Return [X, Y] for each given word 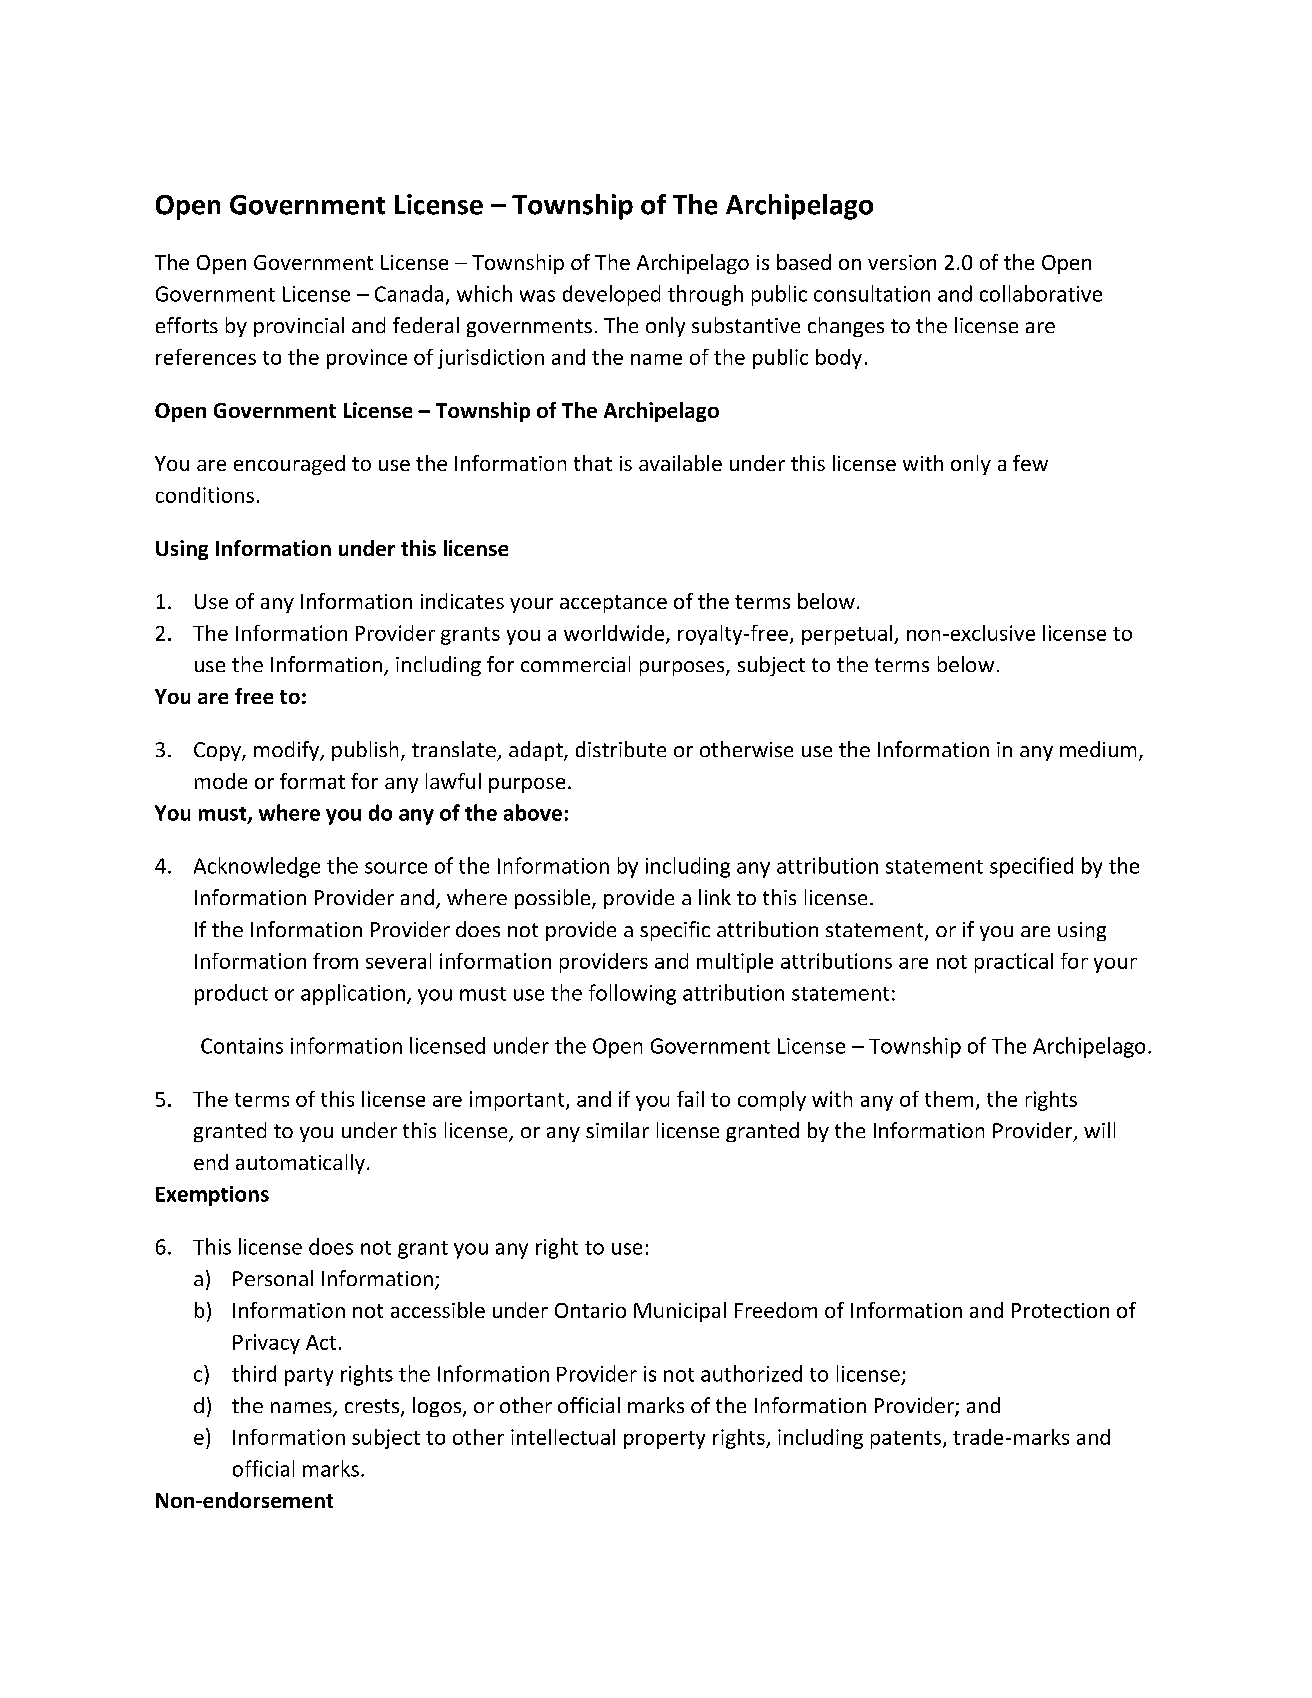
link [715, 897]
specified [1031, 867]
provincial [299, 327]
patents [906, 1440]
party [309, 1377]
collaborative [1041, 293]
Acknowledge [257, 867]
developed [611, 295]
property [664, 1440]
